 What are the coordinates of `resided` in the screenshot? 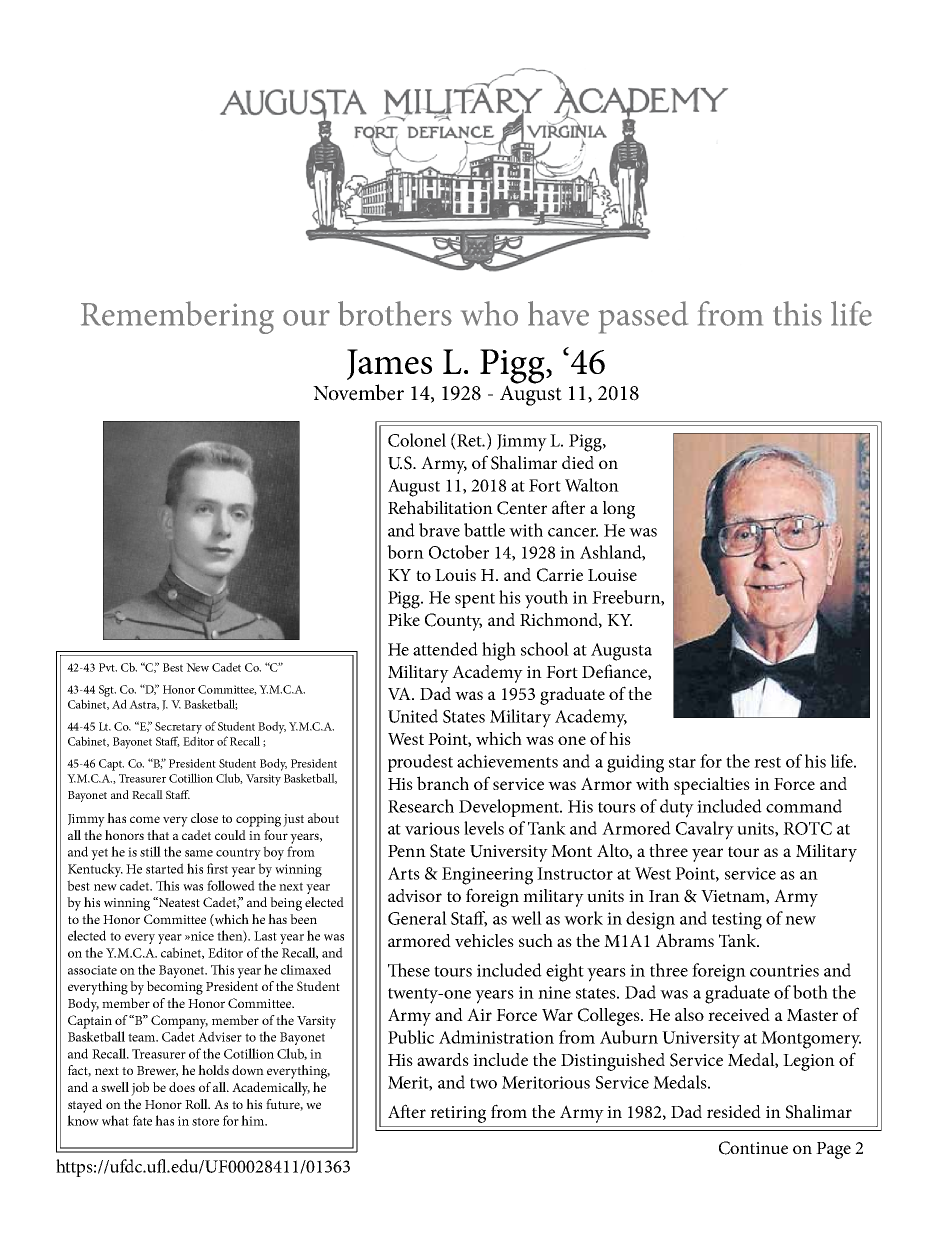 It's located at (734, 1111).
